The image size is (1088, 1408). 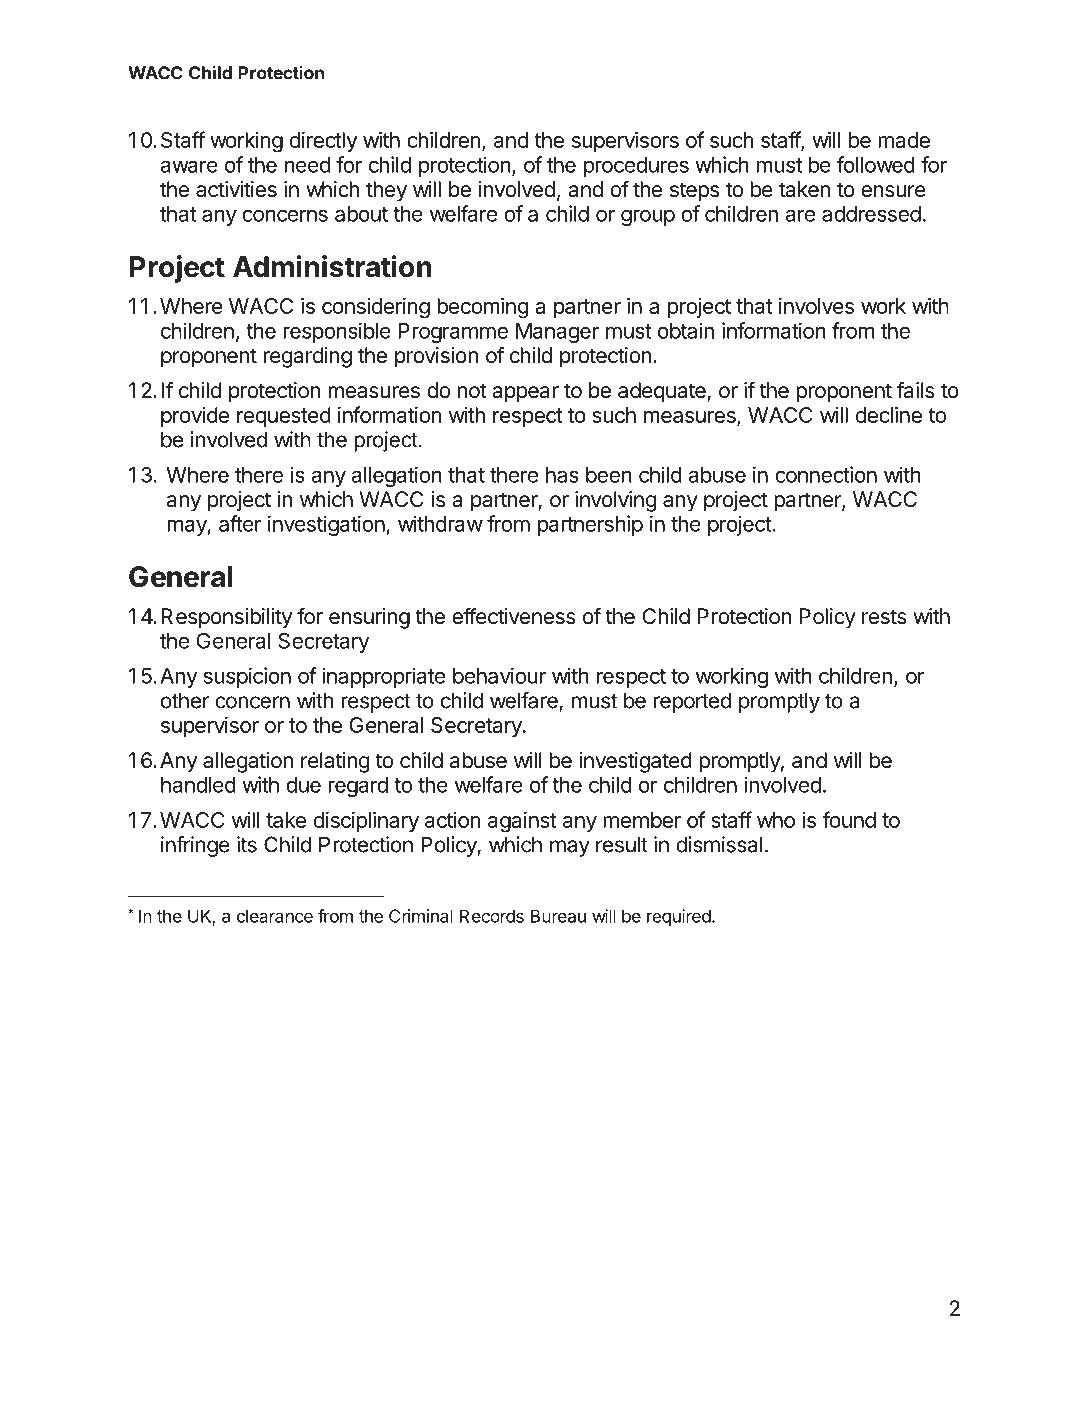 I want to click on clearance, so click(x=275, y=916).
